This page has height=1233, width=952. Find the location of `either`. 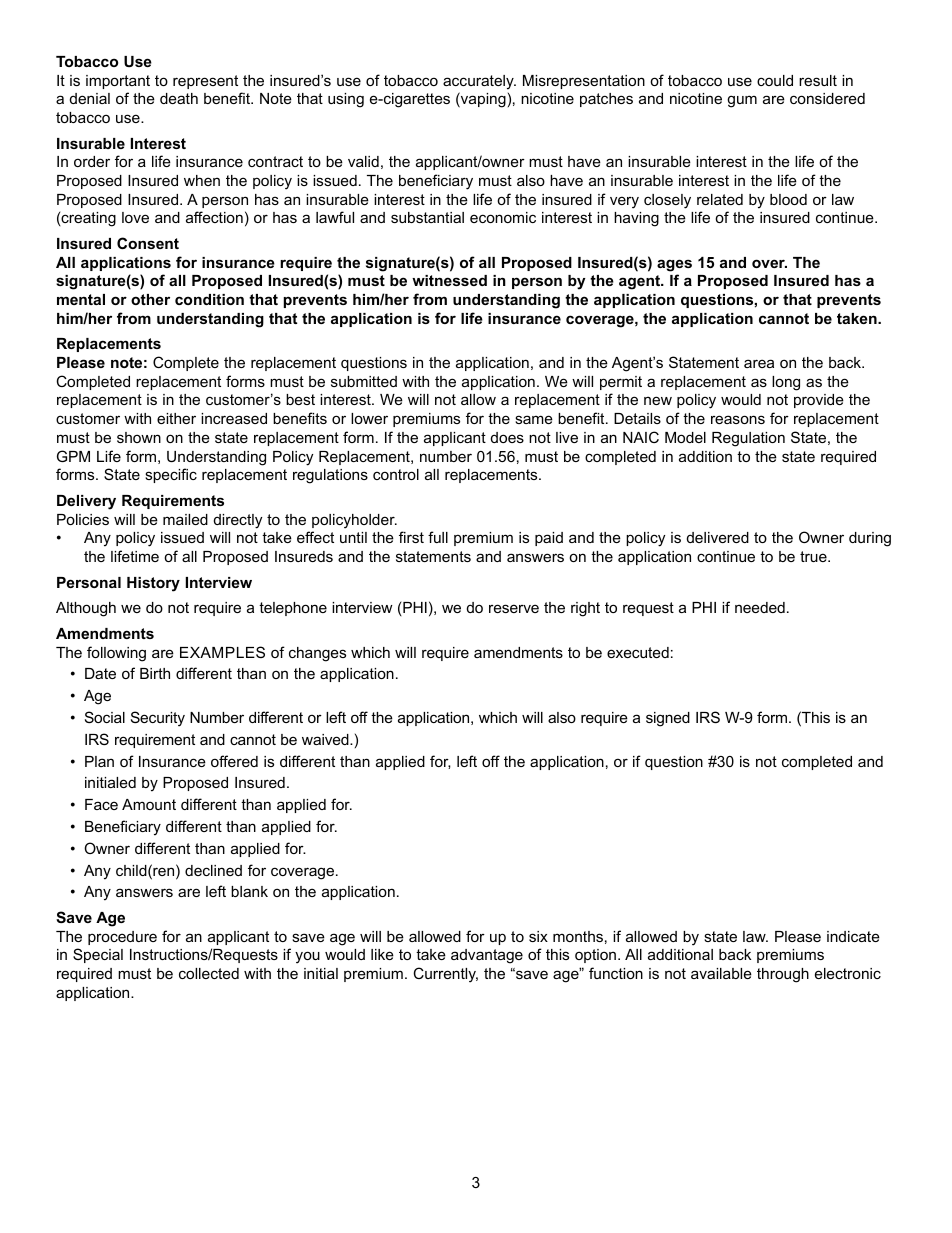

either is located at coordinates (176, 418).
